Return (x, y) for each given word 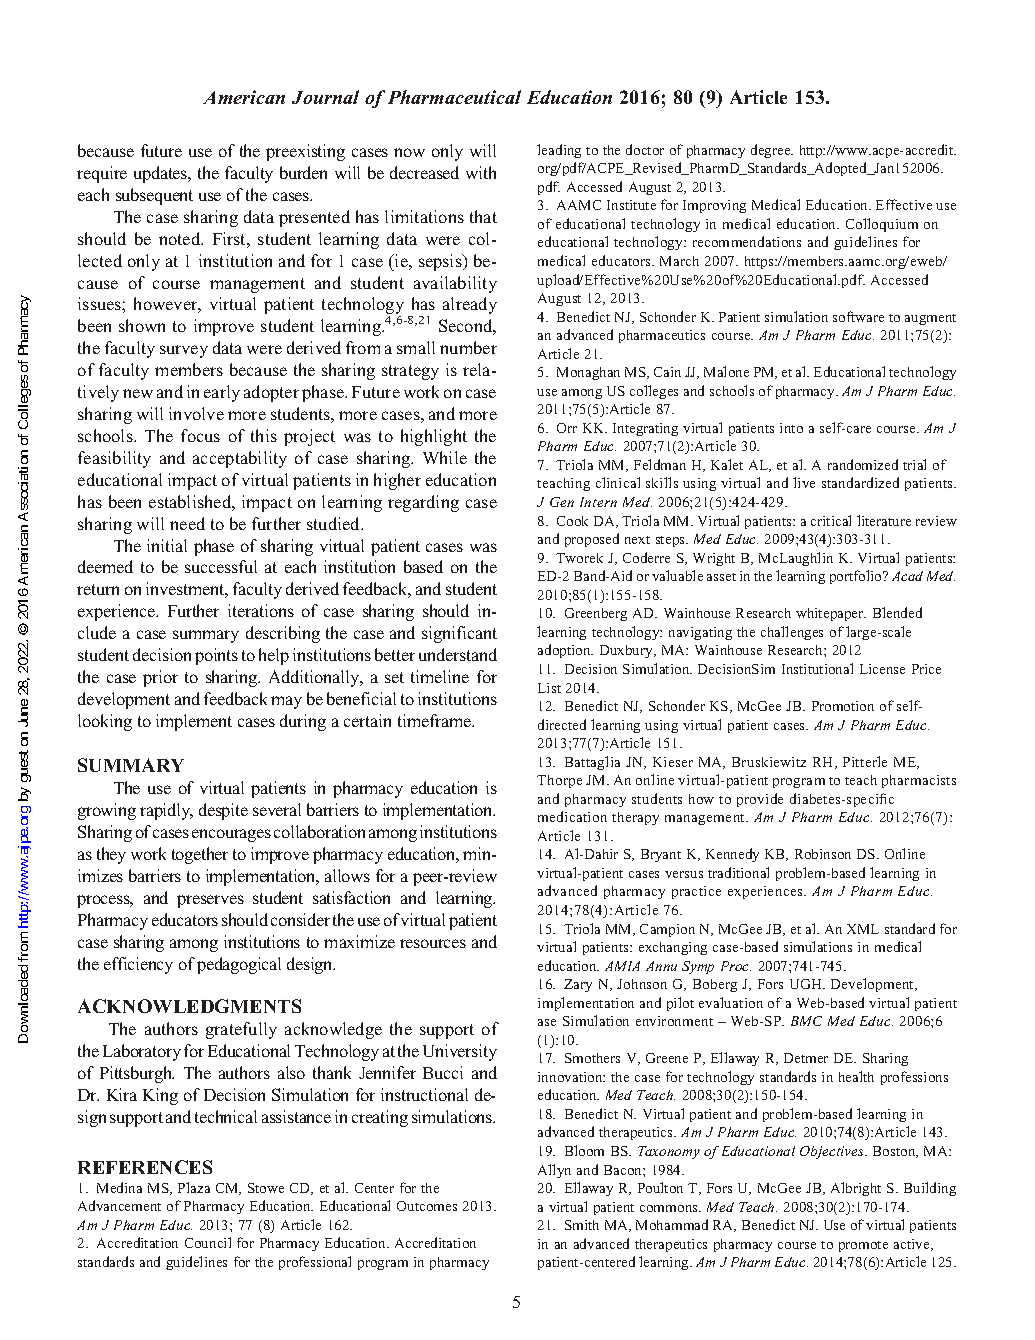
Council (208, 1242)
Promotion (843, 706)
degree (772, 151)
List (549, 688)
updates (162, 174)
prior (160, 678)
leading (559, 151)
